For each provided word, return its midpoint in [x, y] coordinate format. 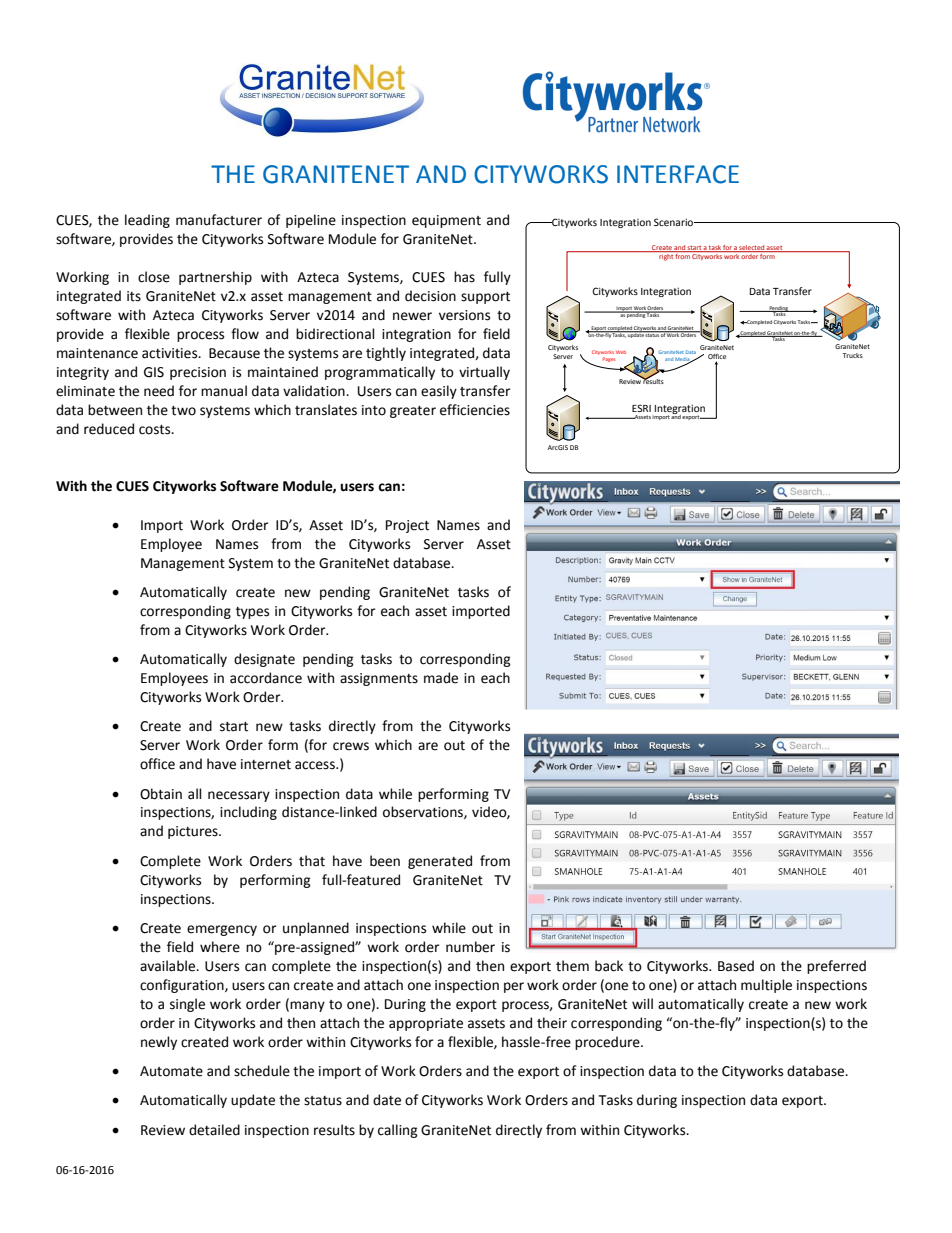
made [441, 678]
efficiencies [475, 410]
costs [156, 430]
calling [398, 1131]
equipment [446, 221]
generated [440, 862]
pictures [194, 832]
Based [736, 966]
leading [147, 221]
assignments [379, 679]
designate [264, 660]
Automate [171, 1071]
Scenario [675, 222]
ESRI [641, 408]
